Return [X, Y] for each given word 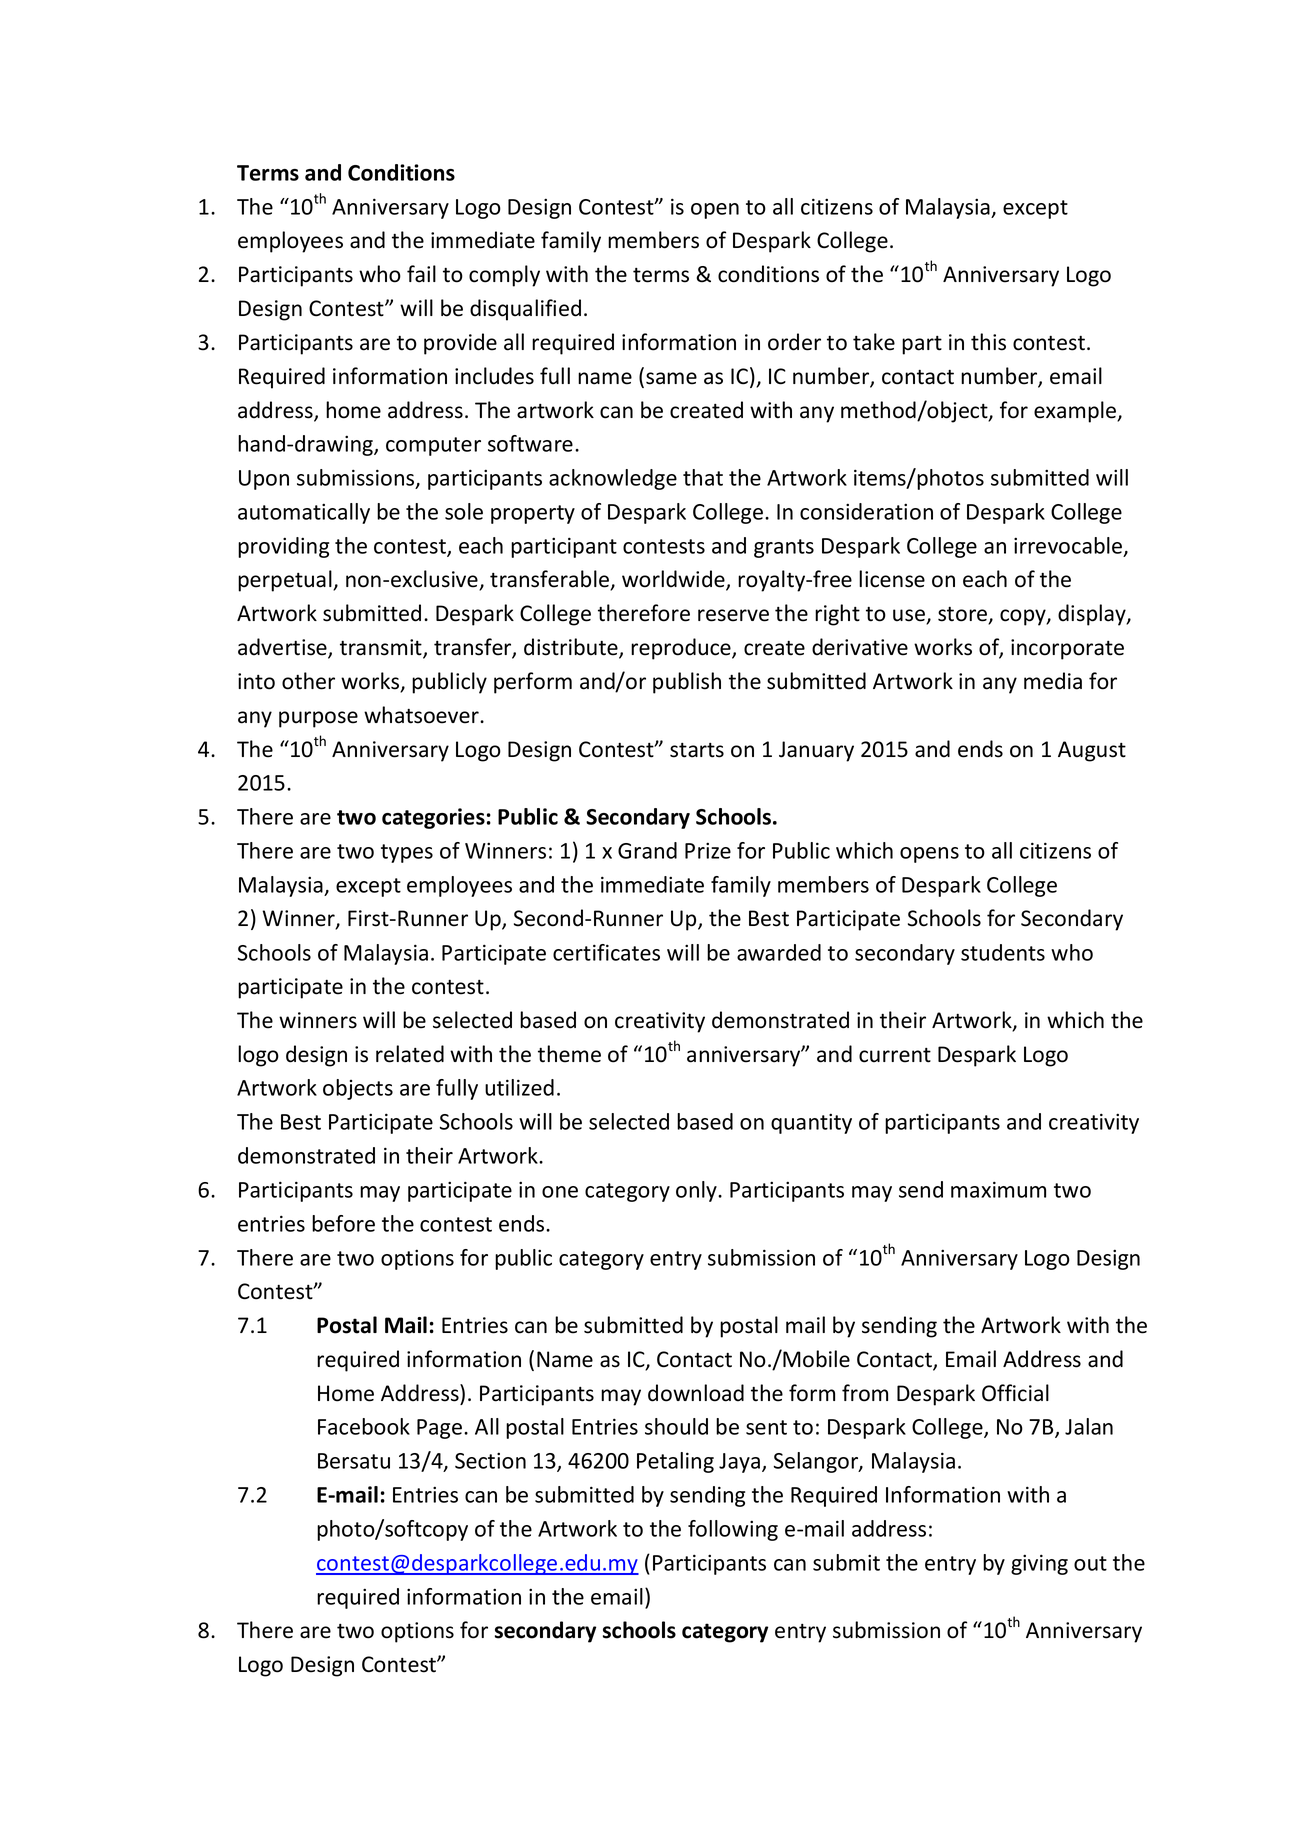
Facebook [364, 1426]
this [988, 342]
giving [1039, 1564]
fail [421, 274]
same [671, 378]
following [733, 1530]
